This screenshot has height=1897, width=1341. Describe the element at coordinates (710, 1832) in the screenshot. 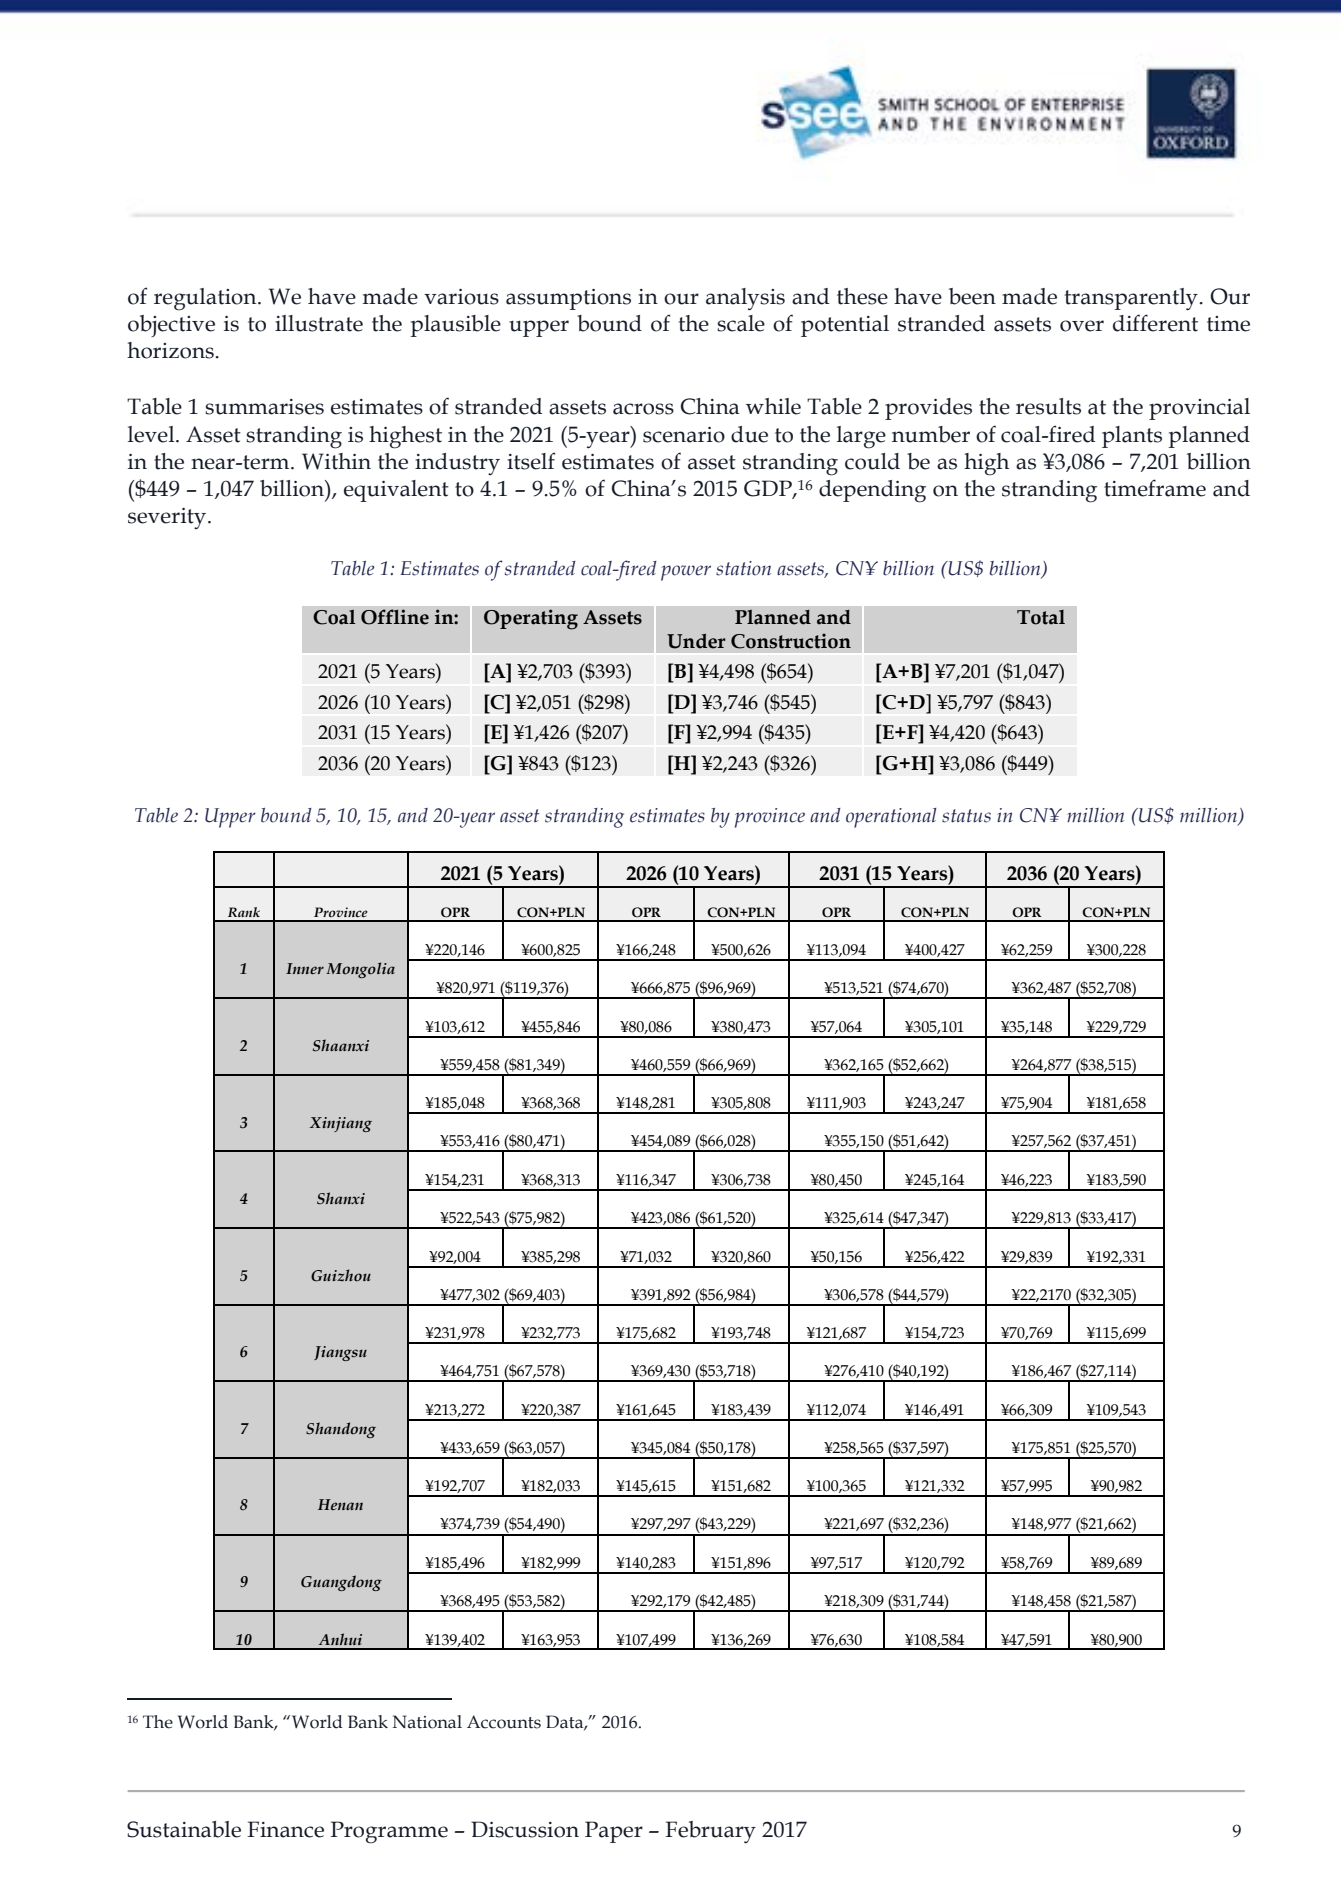

I see `February` at that location.
